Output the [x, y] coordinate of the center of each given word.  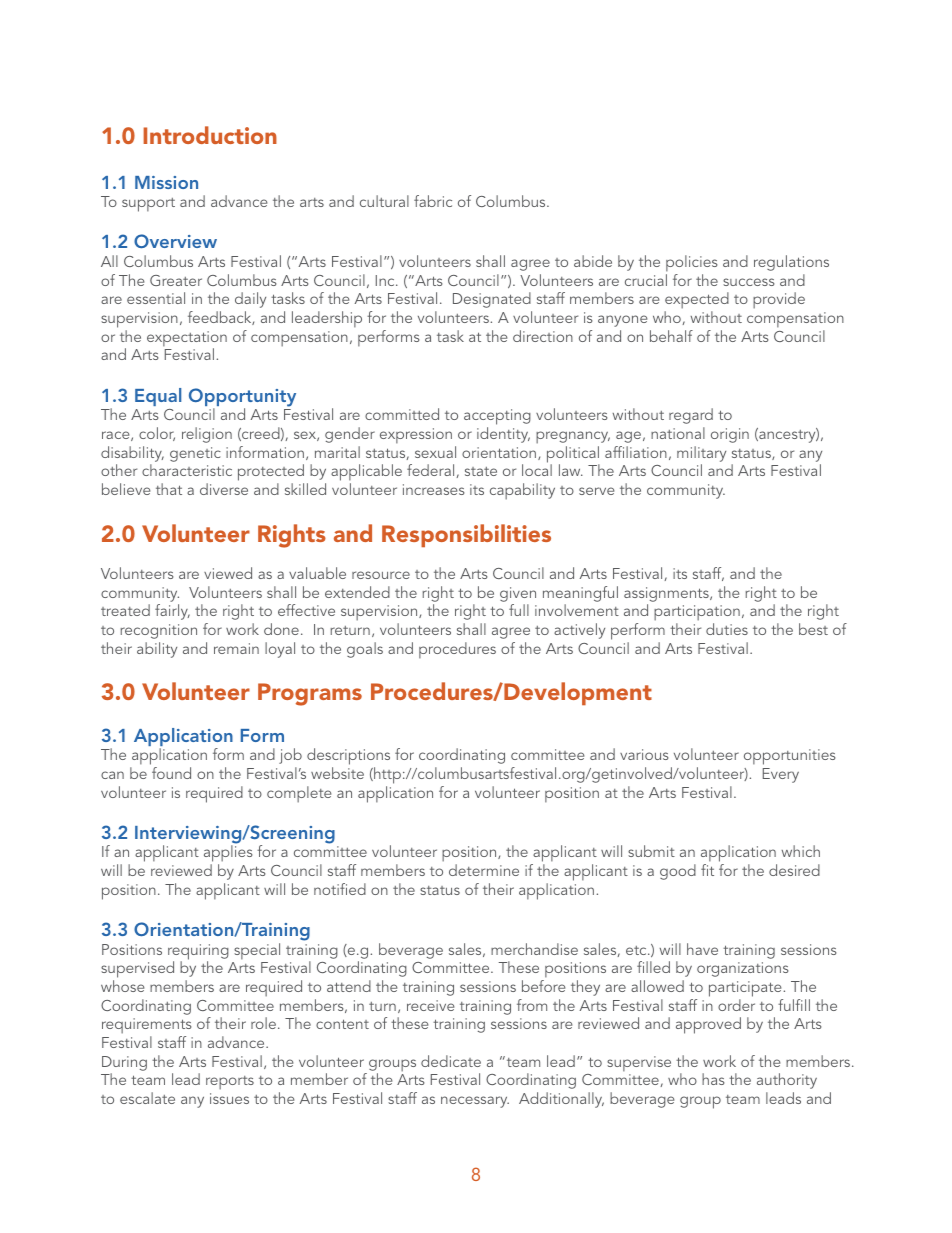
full [519, 610]
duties [727, 629]
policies [691, 263]
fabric [433, 201]
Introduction [210, 135]
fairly [172, 612]
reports [230, 1083]
